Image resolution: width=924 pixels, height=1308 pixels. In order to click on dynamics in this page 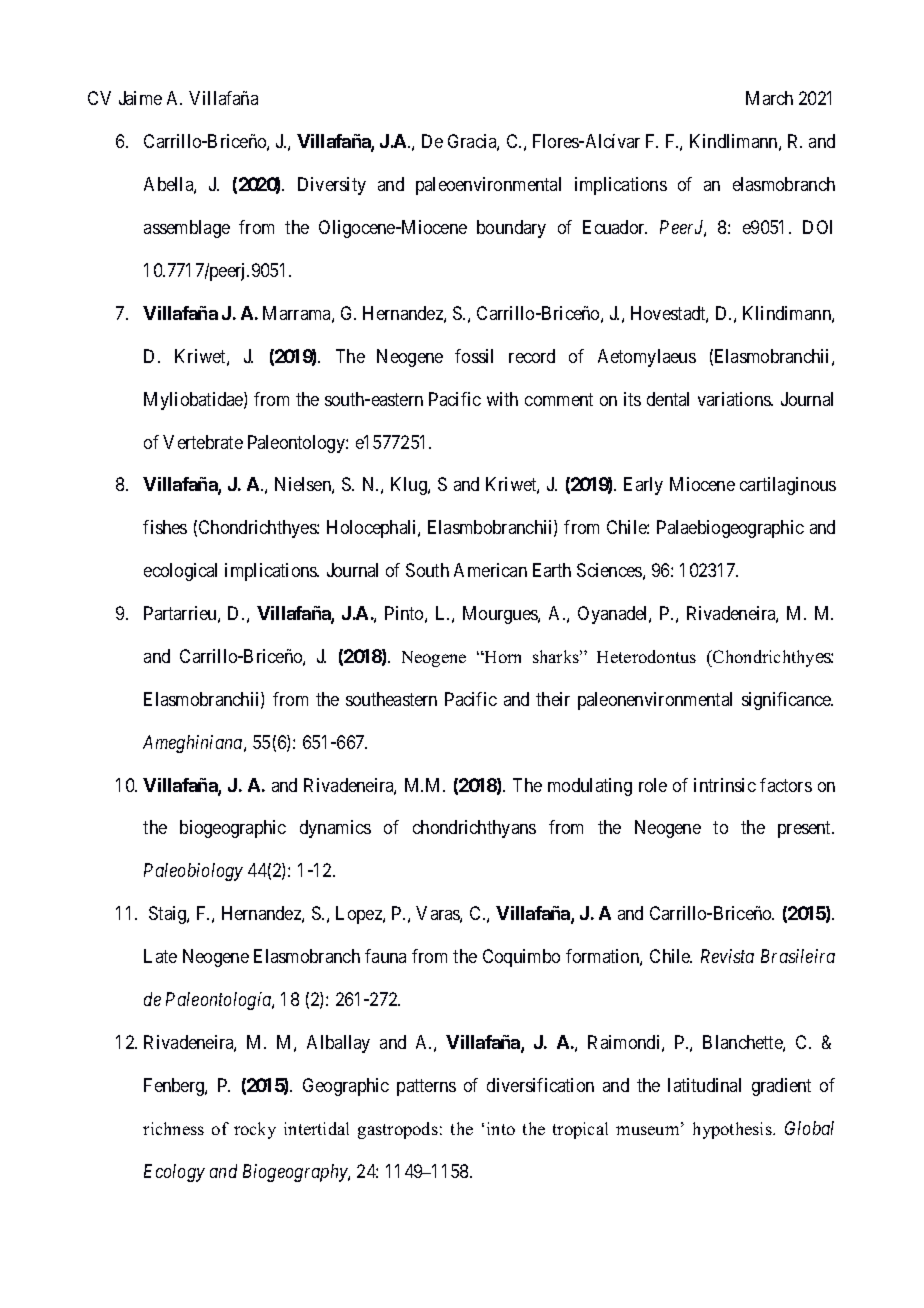, I will do `click(335, 829)`.
